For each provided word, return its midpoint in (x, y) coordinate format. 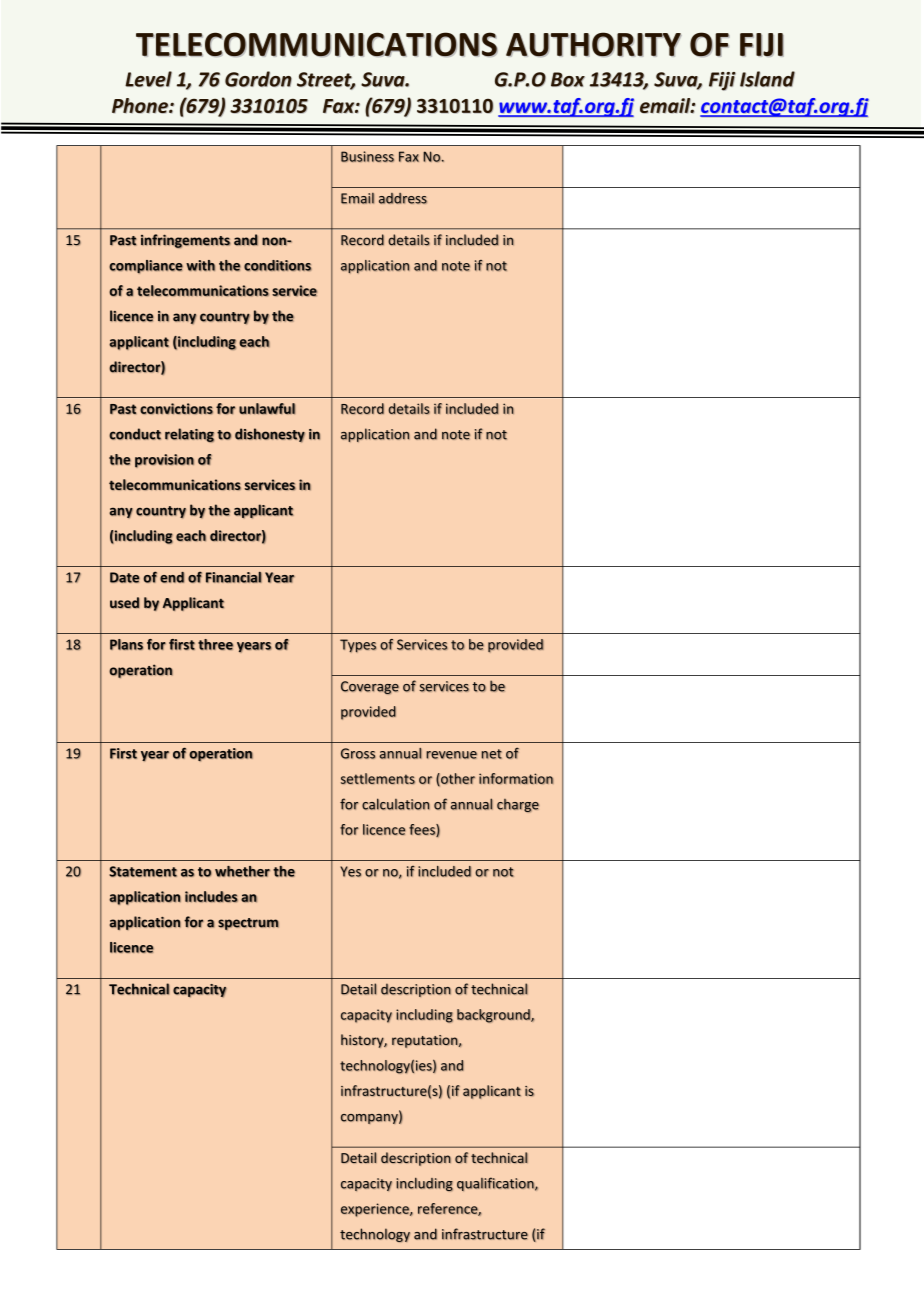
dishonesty (270, 435)
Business (367, 156)
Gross (358, 753)
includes (211, 897)
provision (164, 461)
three (215, 644)
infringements (186, 241)
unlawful (267, 409)
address (403, 198)
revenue (451, 755)
